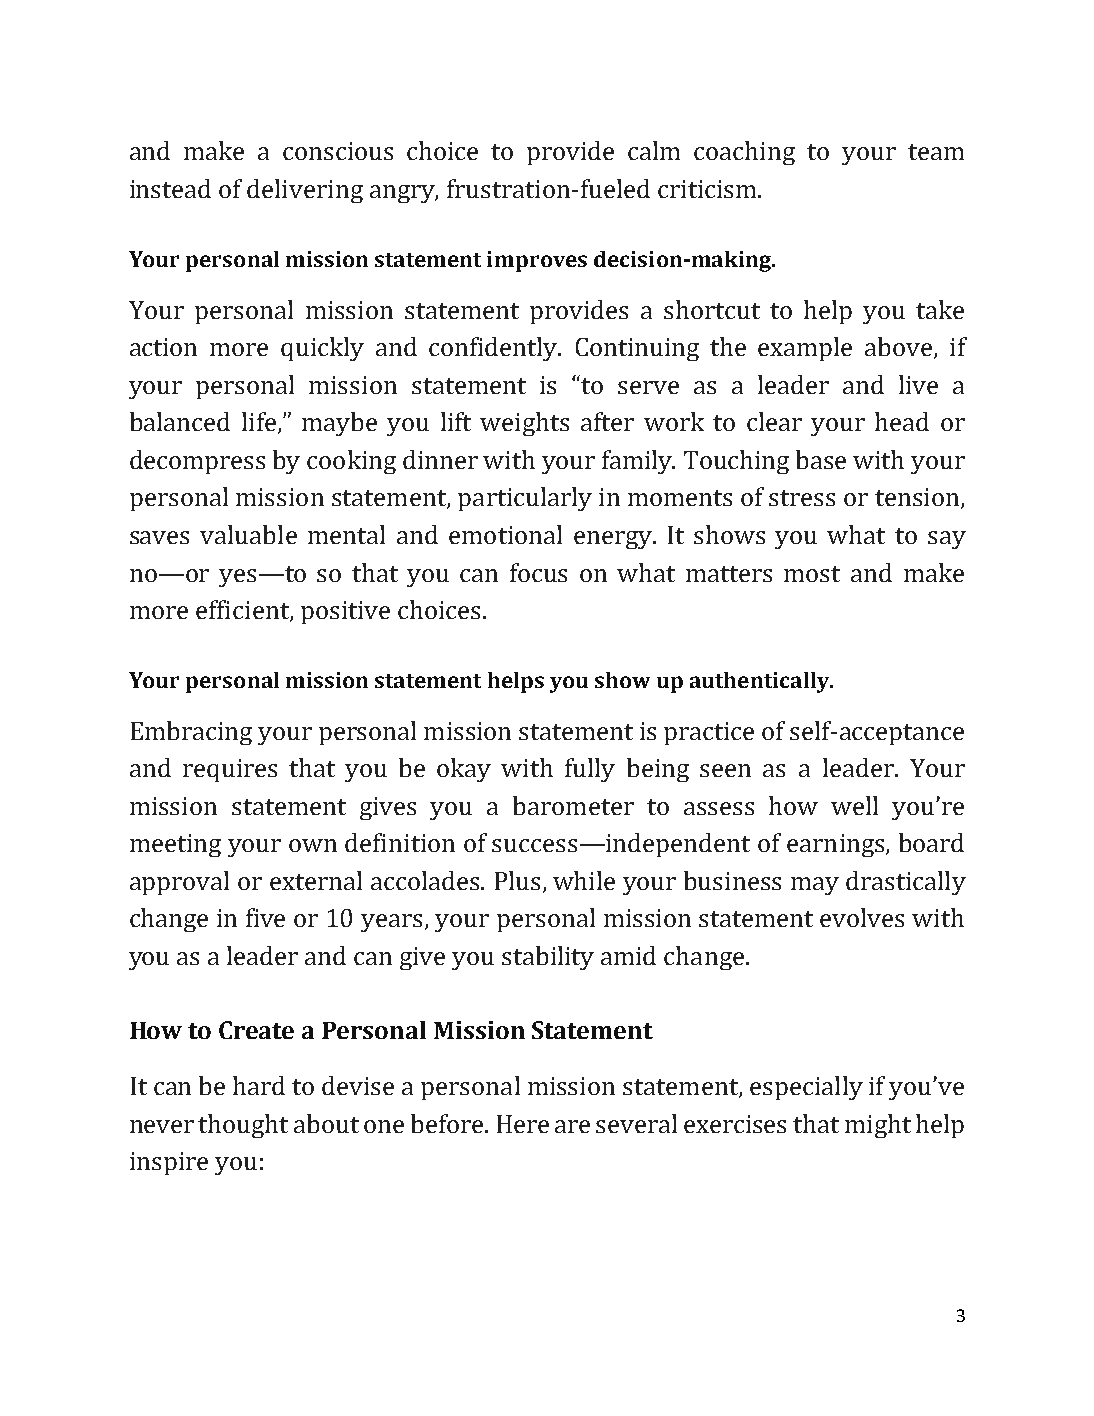 This document has height=1416, width=1094. I want to click on are, so click(572, 1126).
